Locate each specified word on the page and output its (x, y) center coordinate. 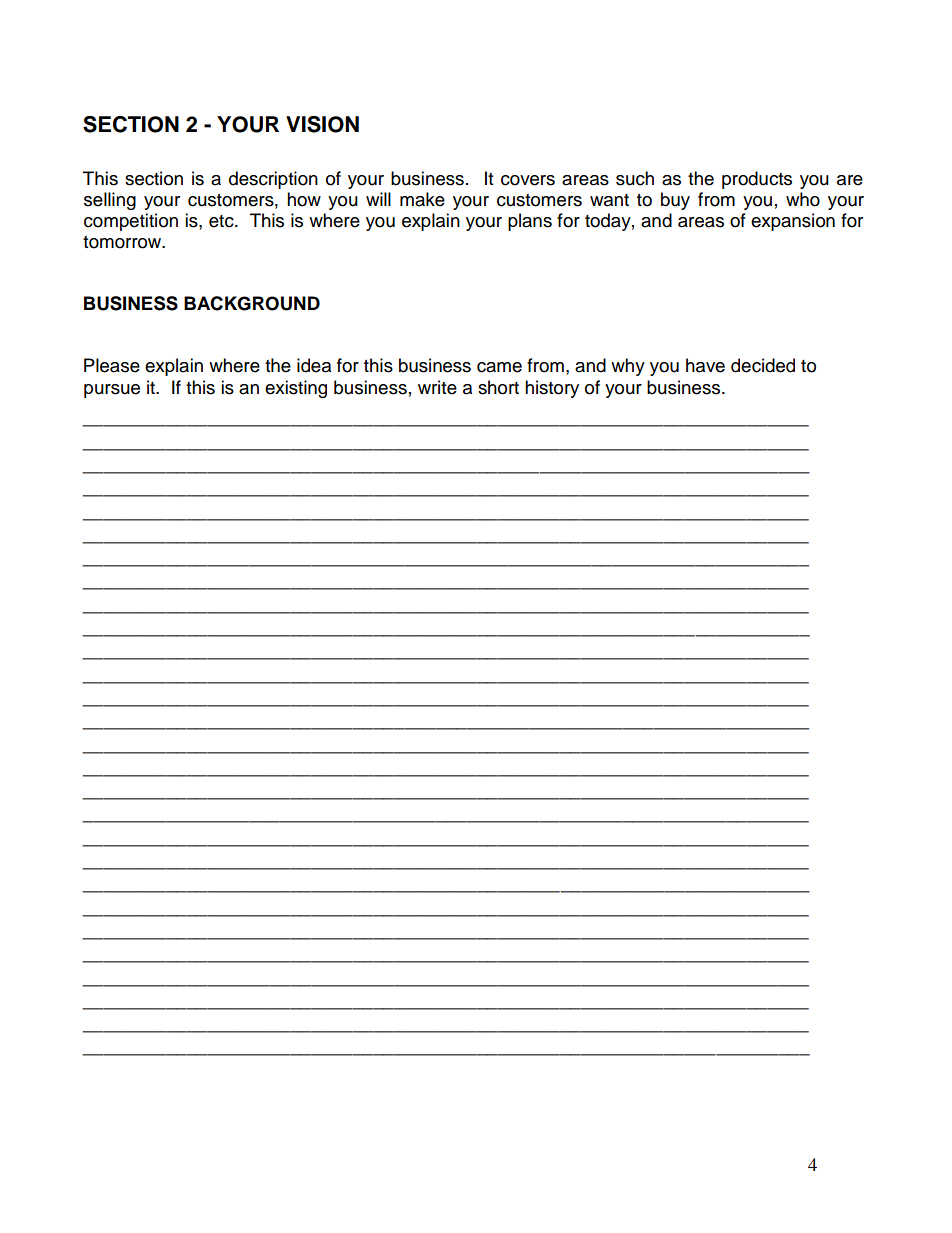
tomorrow (123, 242)
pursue (112, 391)
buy (675, 201)
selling (110, 201)
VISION (322, 124)
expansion (793, 222)
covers (528, 180)
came (499, 367)
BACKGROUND (252, 303)
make (422, 199)
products (757, 180)
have (705, 365)
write (437, 387)
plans (530, 222)
